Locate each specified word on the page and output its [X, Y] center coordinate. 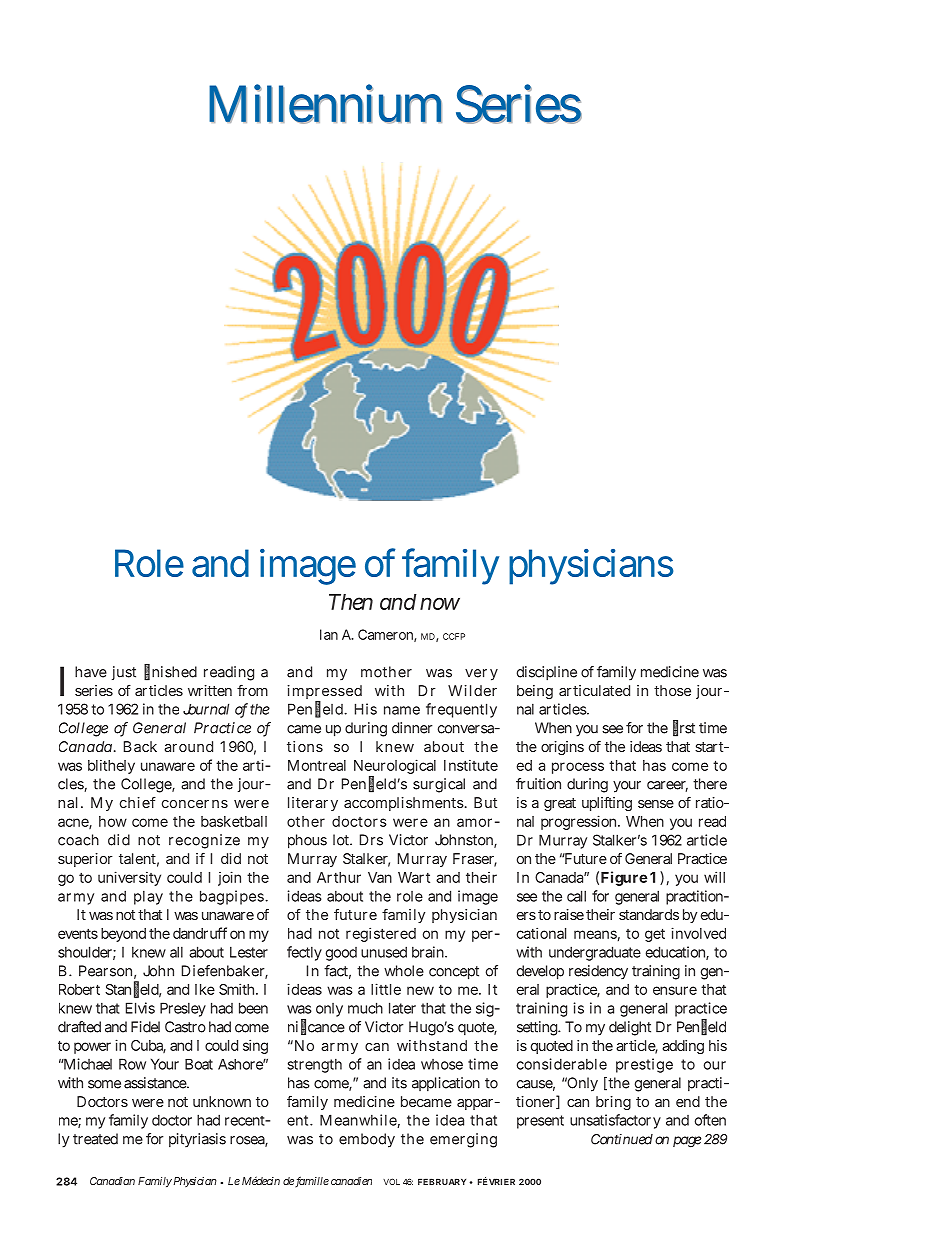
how [113, 821]
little [386, 989]
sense [656, 804]
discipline [547, 673]
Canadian [112, 1181]
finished [170, 672]
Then [351, 602]
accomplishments [405, 804]
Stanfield [133, 989]
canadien [351, 1181]
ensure [675, 990]
